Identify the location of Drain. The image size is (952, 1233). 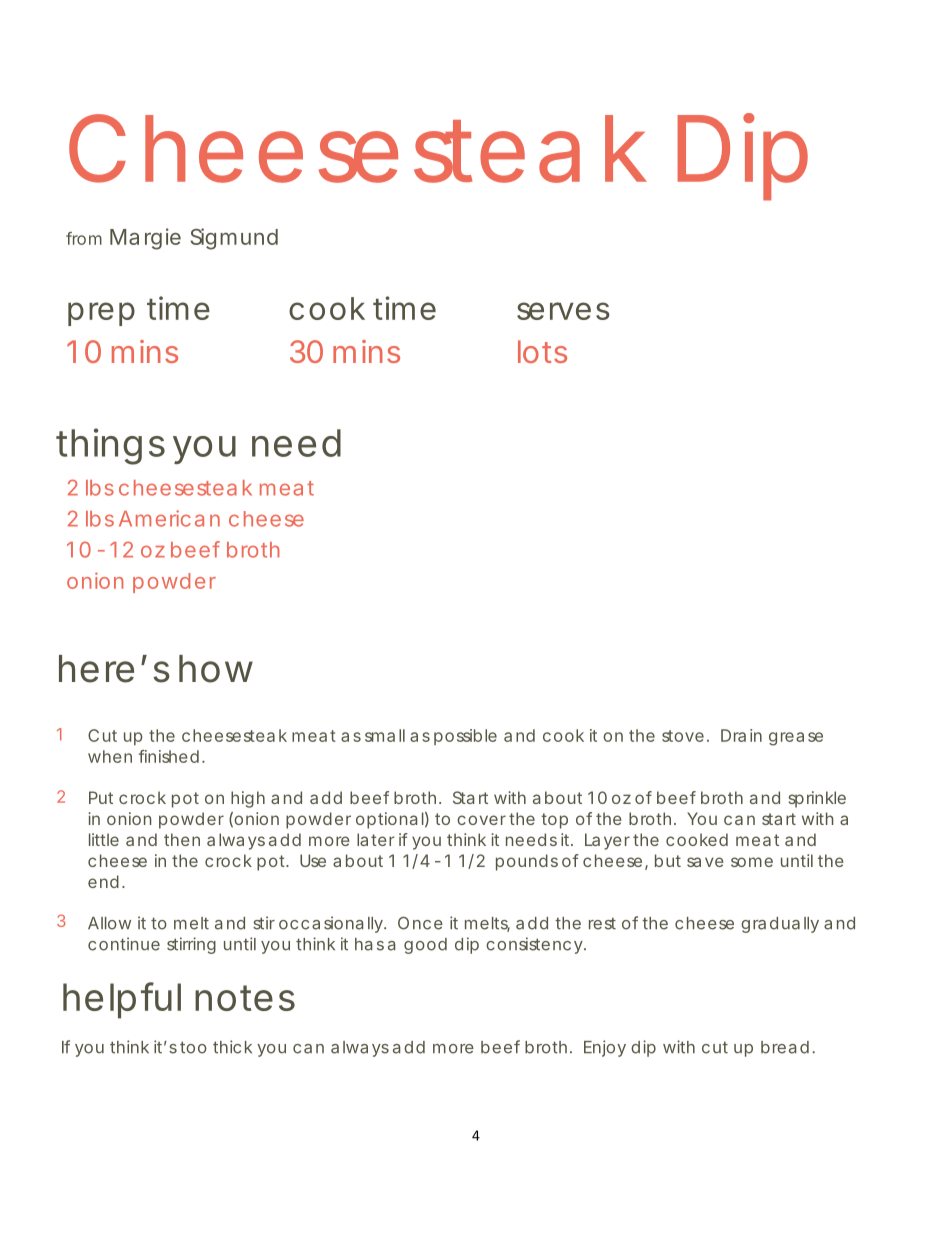
(741, 735).
